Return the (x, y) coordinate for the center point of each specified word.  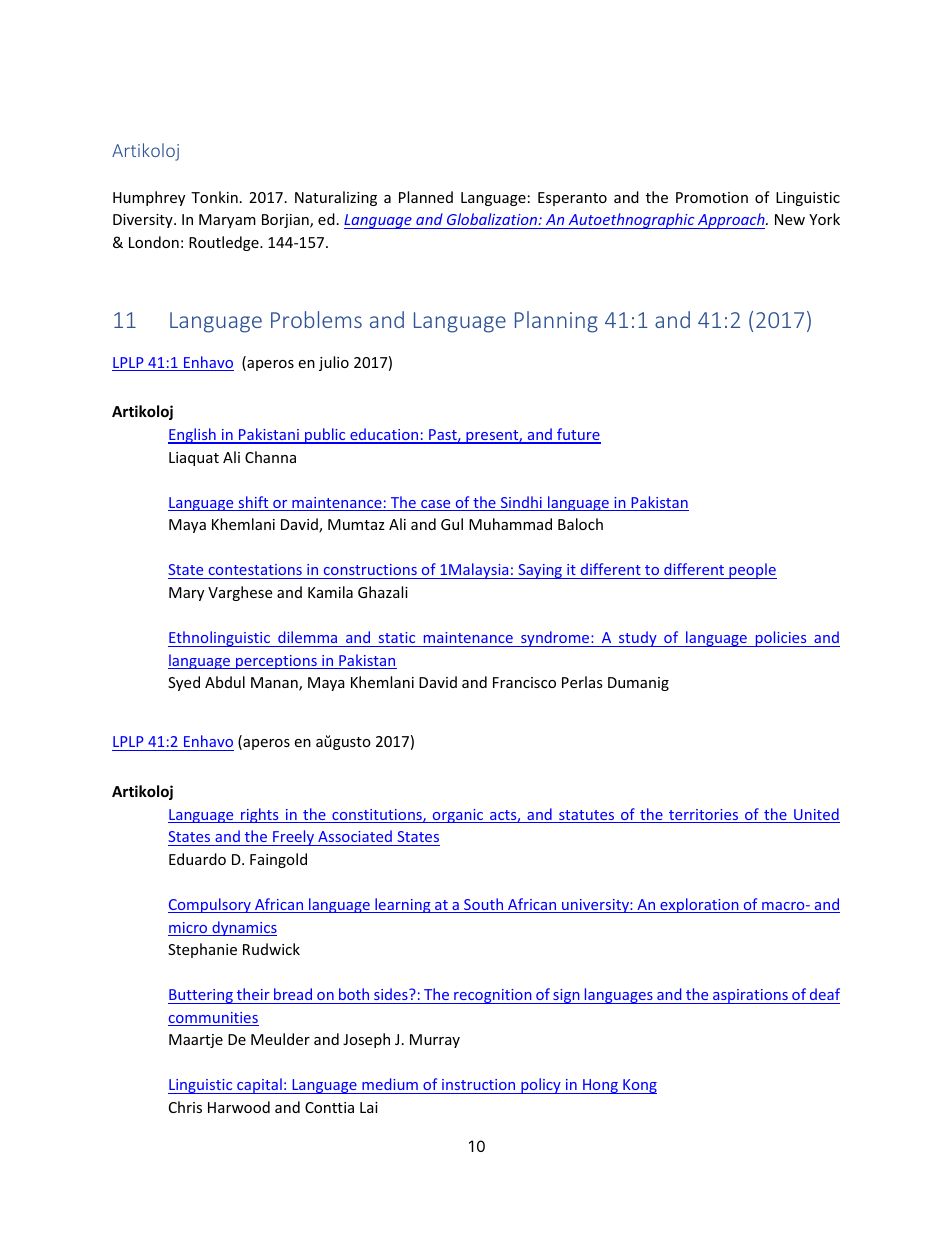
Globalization (493, 219)
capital (259, 1086)
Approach (731, 221)
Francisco (524, 682)
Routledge (225, 243)
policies (781, 639)
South (484, 905)
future (578, 435)
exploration (699, 905)
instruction (479, 1086)
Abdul (225, 682)
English (193, 436)
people (752, 571)
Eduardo (197, 859)
